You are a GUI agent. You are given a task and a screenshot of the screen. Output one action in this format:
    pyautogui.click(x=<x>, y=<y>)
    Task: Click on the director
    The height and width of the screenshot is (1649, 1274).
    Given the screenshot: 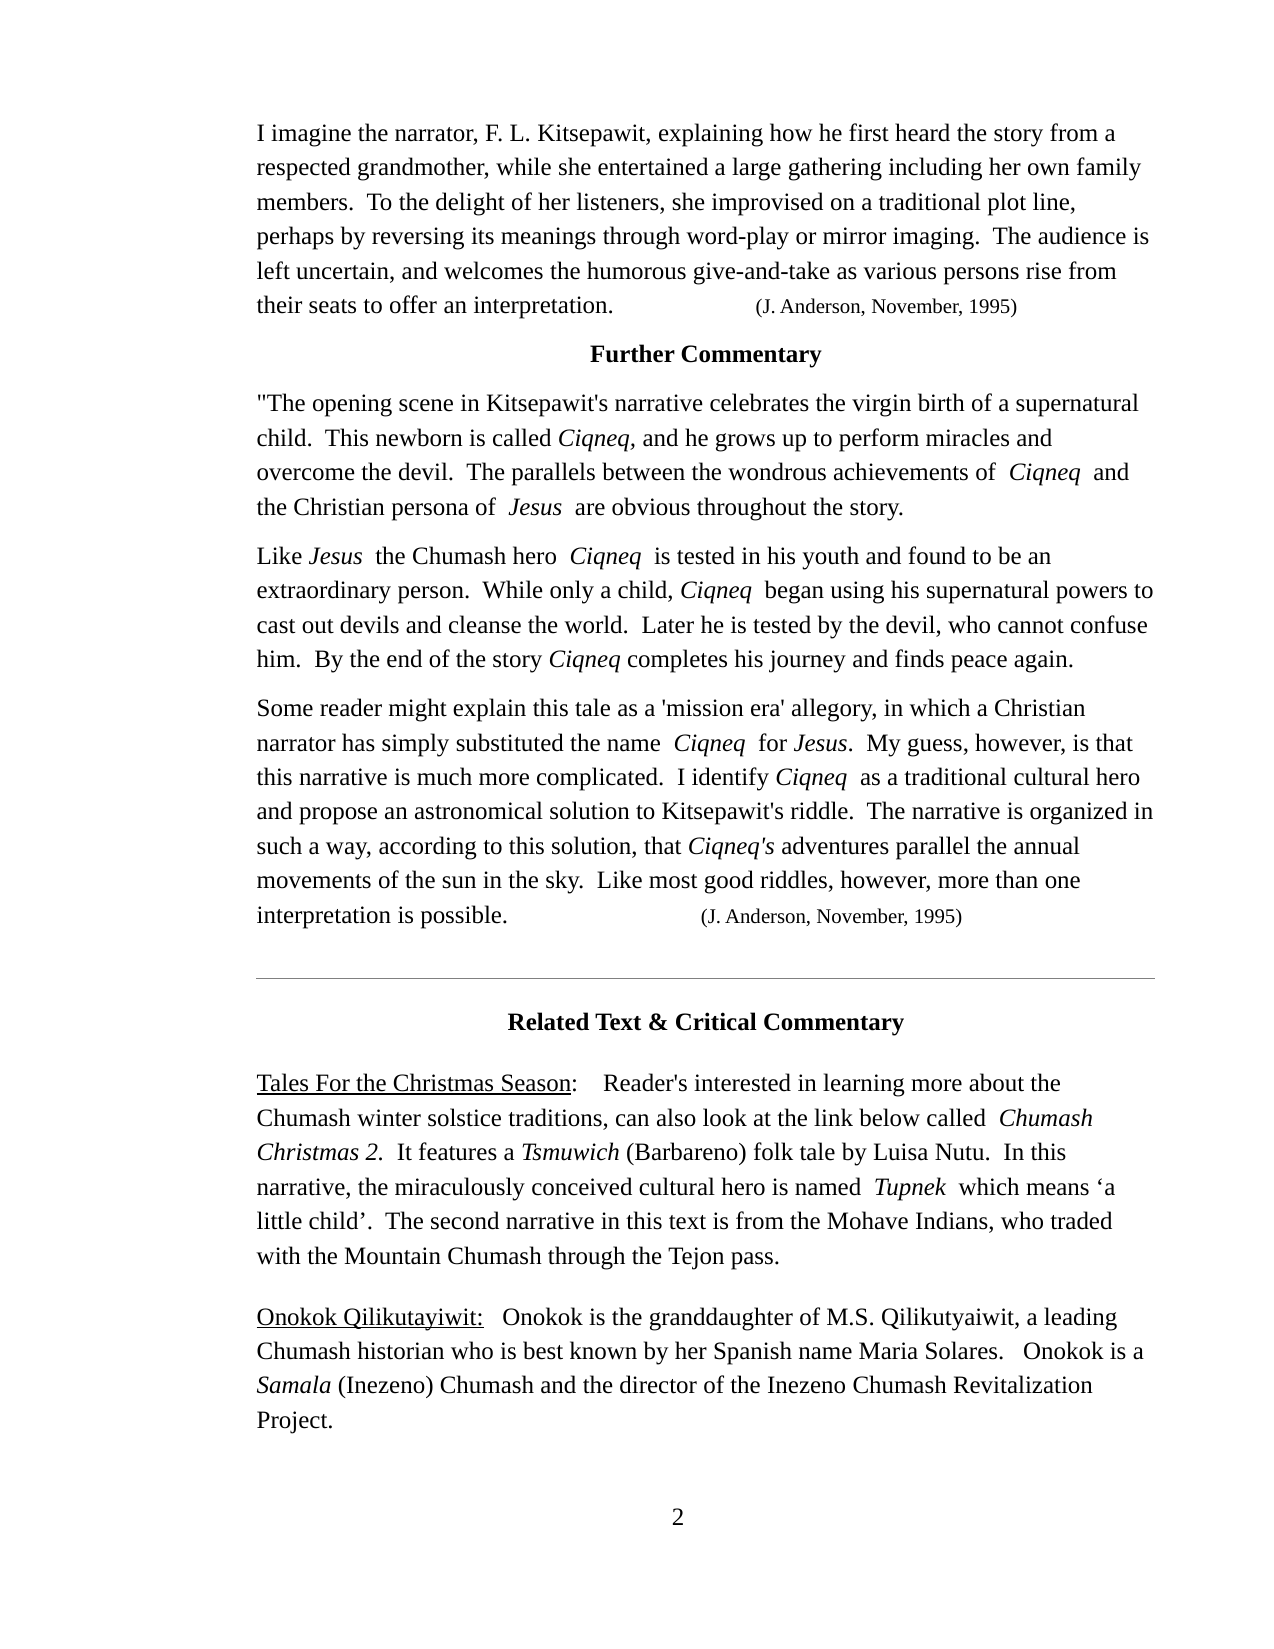 What is the action you would take?
    pyautogui.click(x=658, y=1384)
